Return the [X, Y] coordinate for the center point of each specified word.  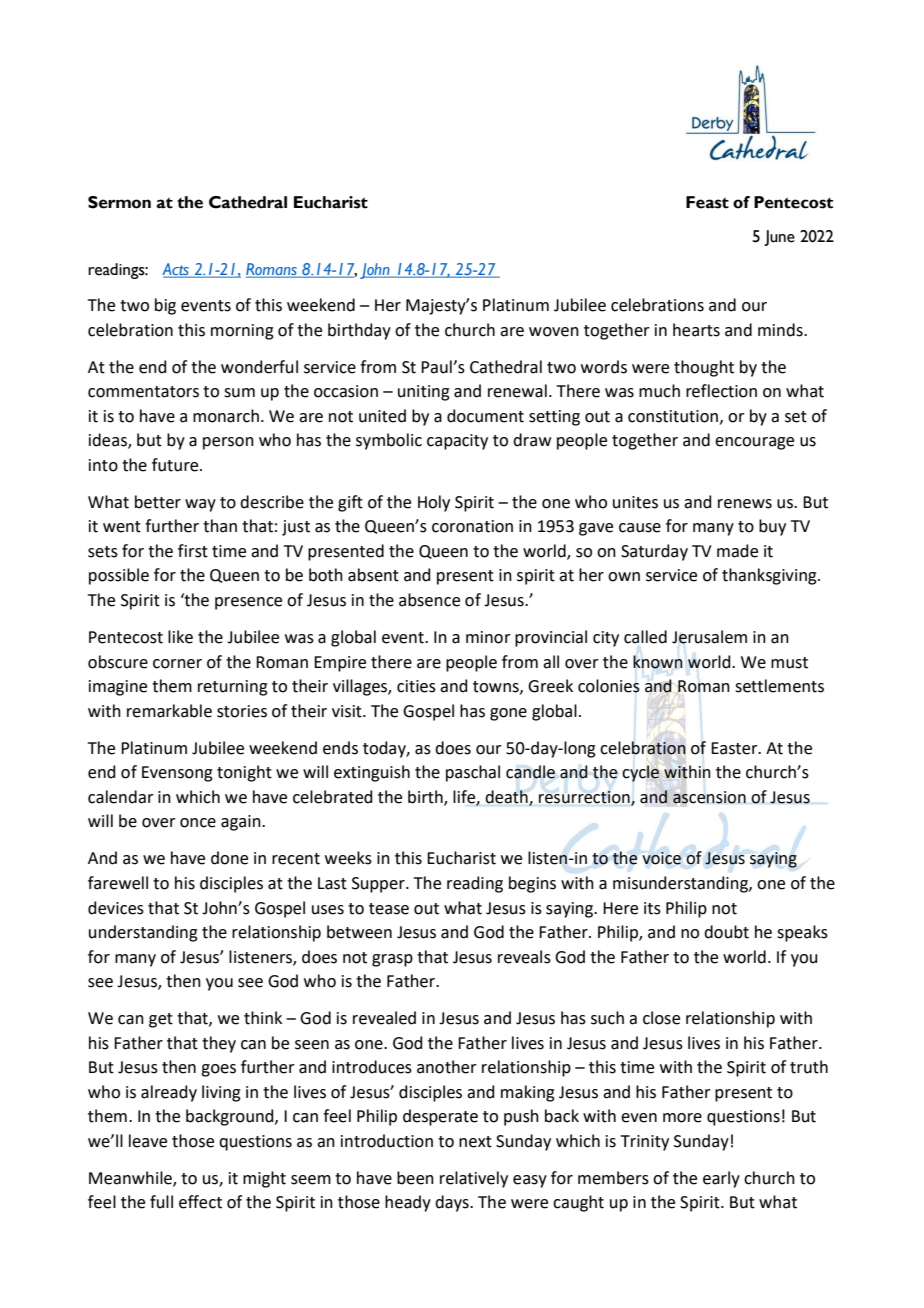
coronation [472, 526]
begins [532, 884]
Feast [707, 202]
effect [200, 1202]
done [229, 858]
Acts [176, 270]
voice [661, 858]
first [193, 551]
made [737, 551]
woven [554, 332]
